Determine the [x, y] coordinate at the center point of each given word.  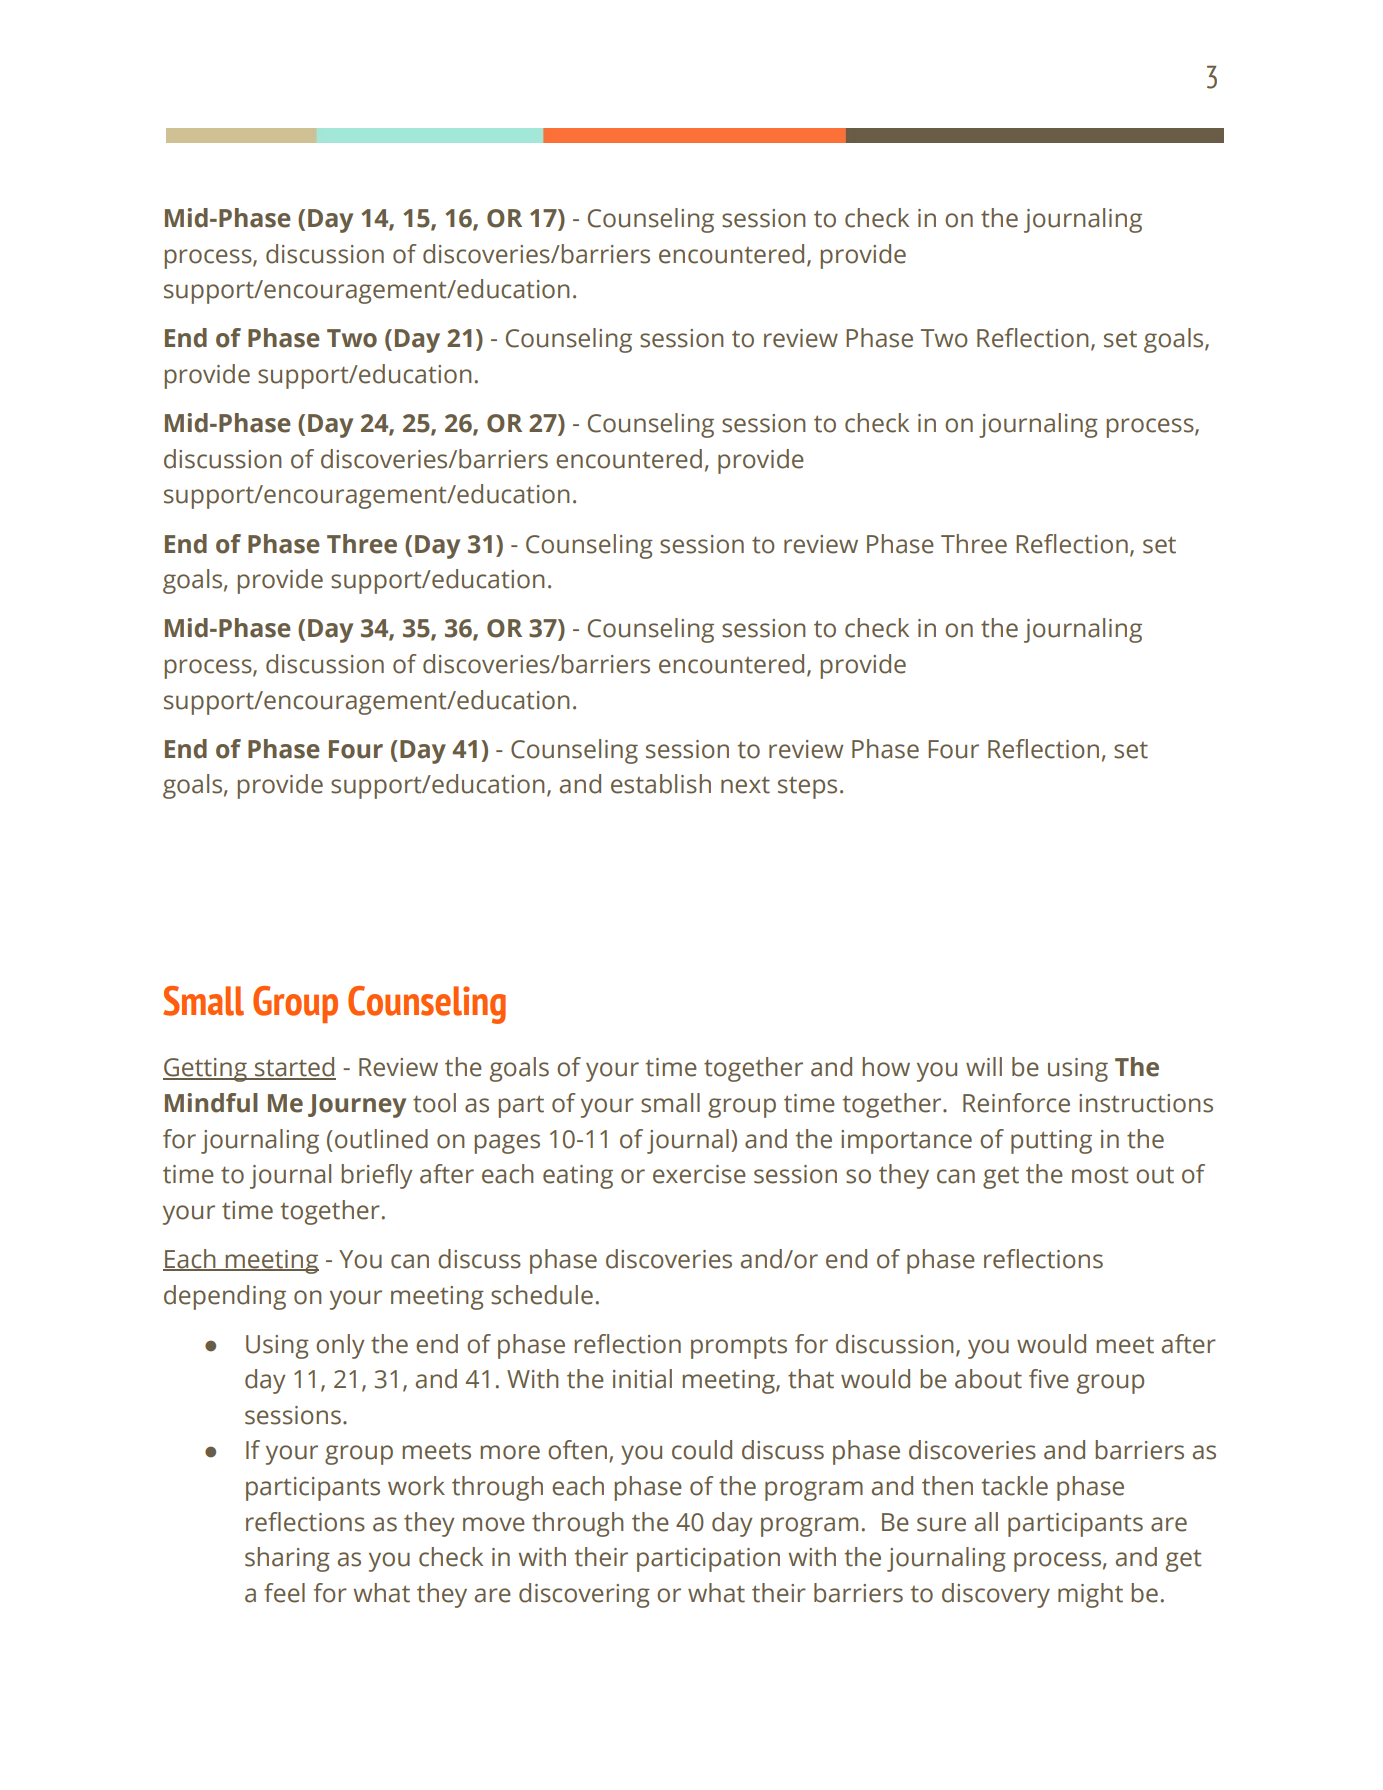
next [745, 785]
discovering [584, 1595]
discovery [996, 1595]
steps [807, 788]
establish [661, 784]
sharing [287, 1559]
